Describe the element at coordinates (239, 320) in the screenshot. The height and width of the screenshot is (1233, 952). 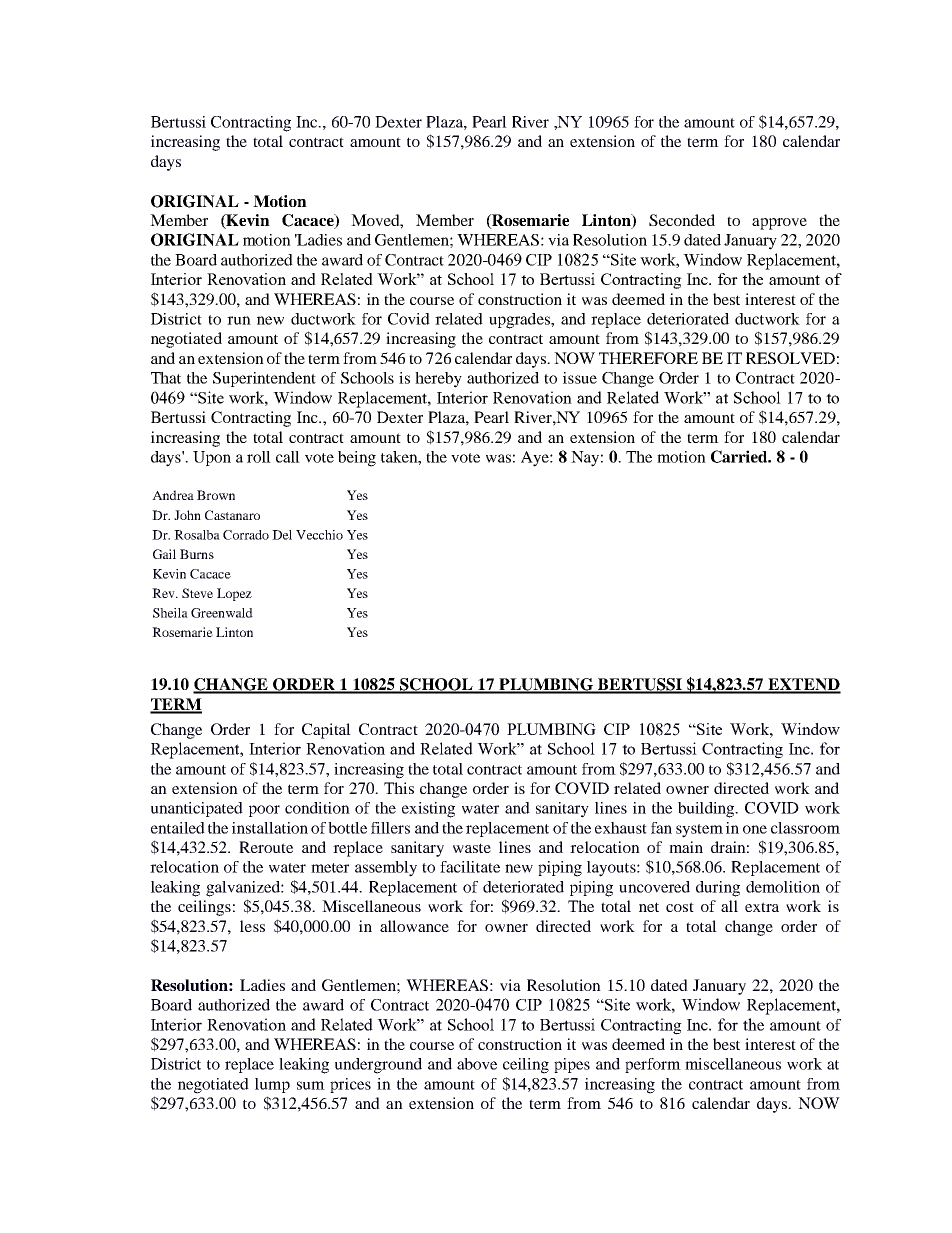
I see `run` at that location.
